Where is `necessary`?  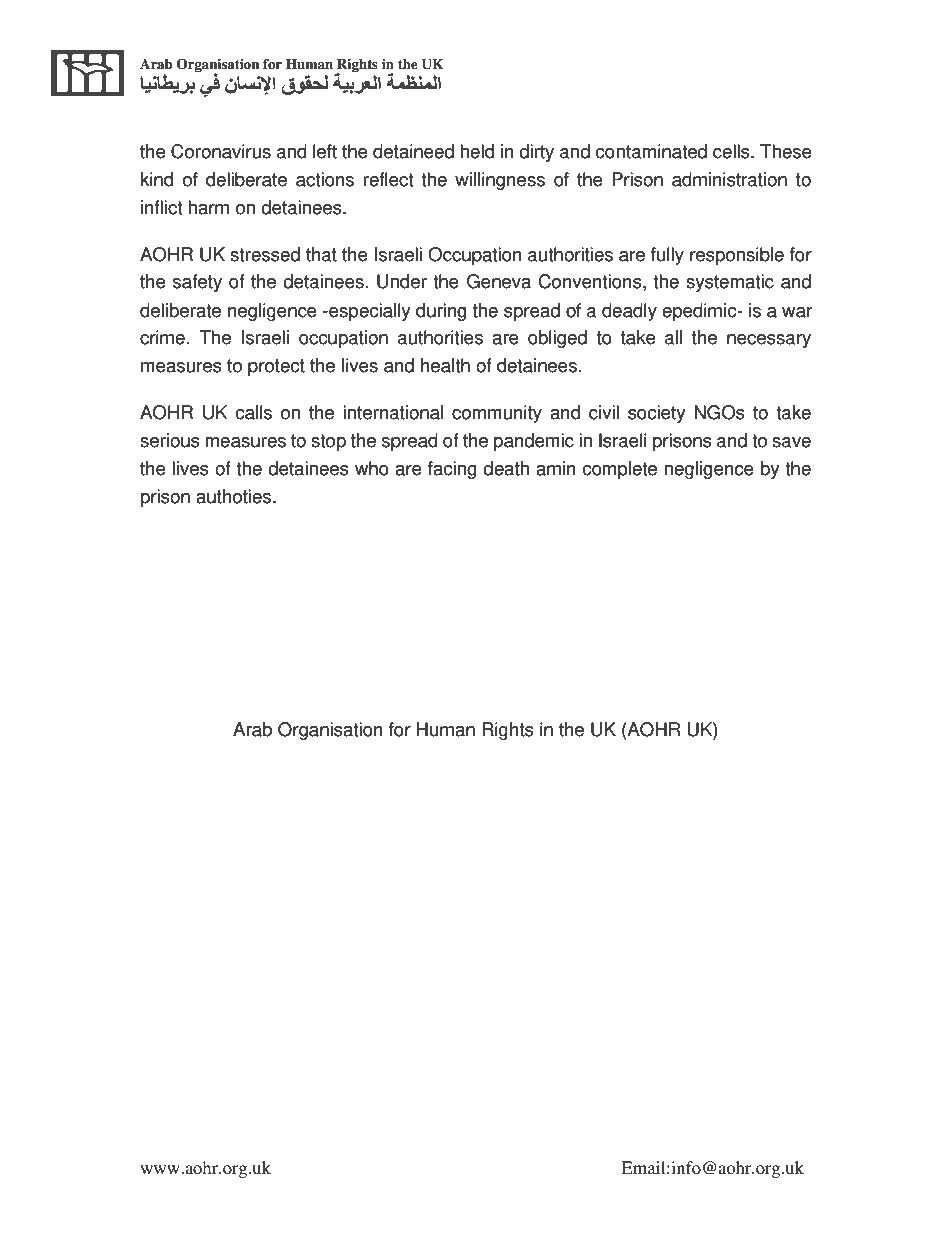 necessary is located at coordinates (769, 341).
